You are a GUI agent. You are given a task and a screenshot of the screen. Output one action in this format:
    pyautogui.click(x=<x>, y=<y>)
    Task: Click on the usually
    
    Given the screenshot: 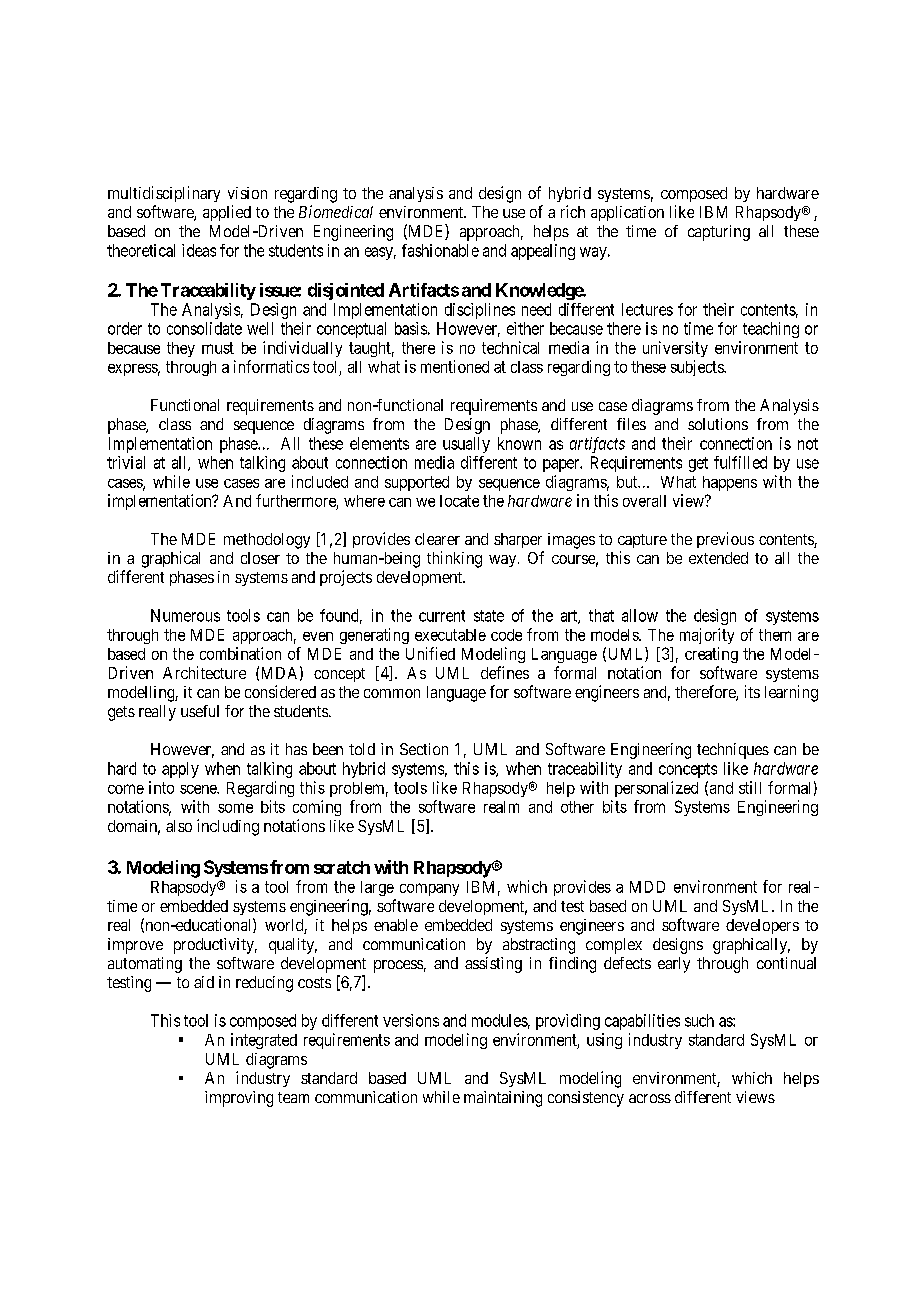 What is the action you would take?
    pyautogui.click(x=466, y=445)
